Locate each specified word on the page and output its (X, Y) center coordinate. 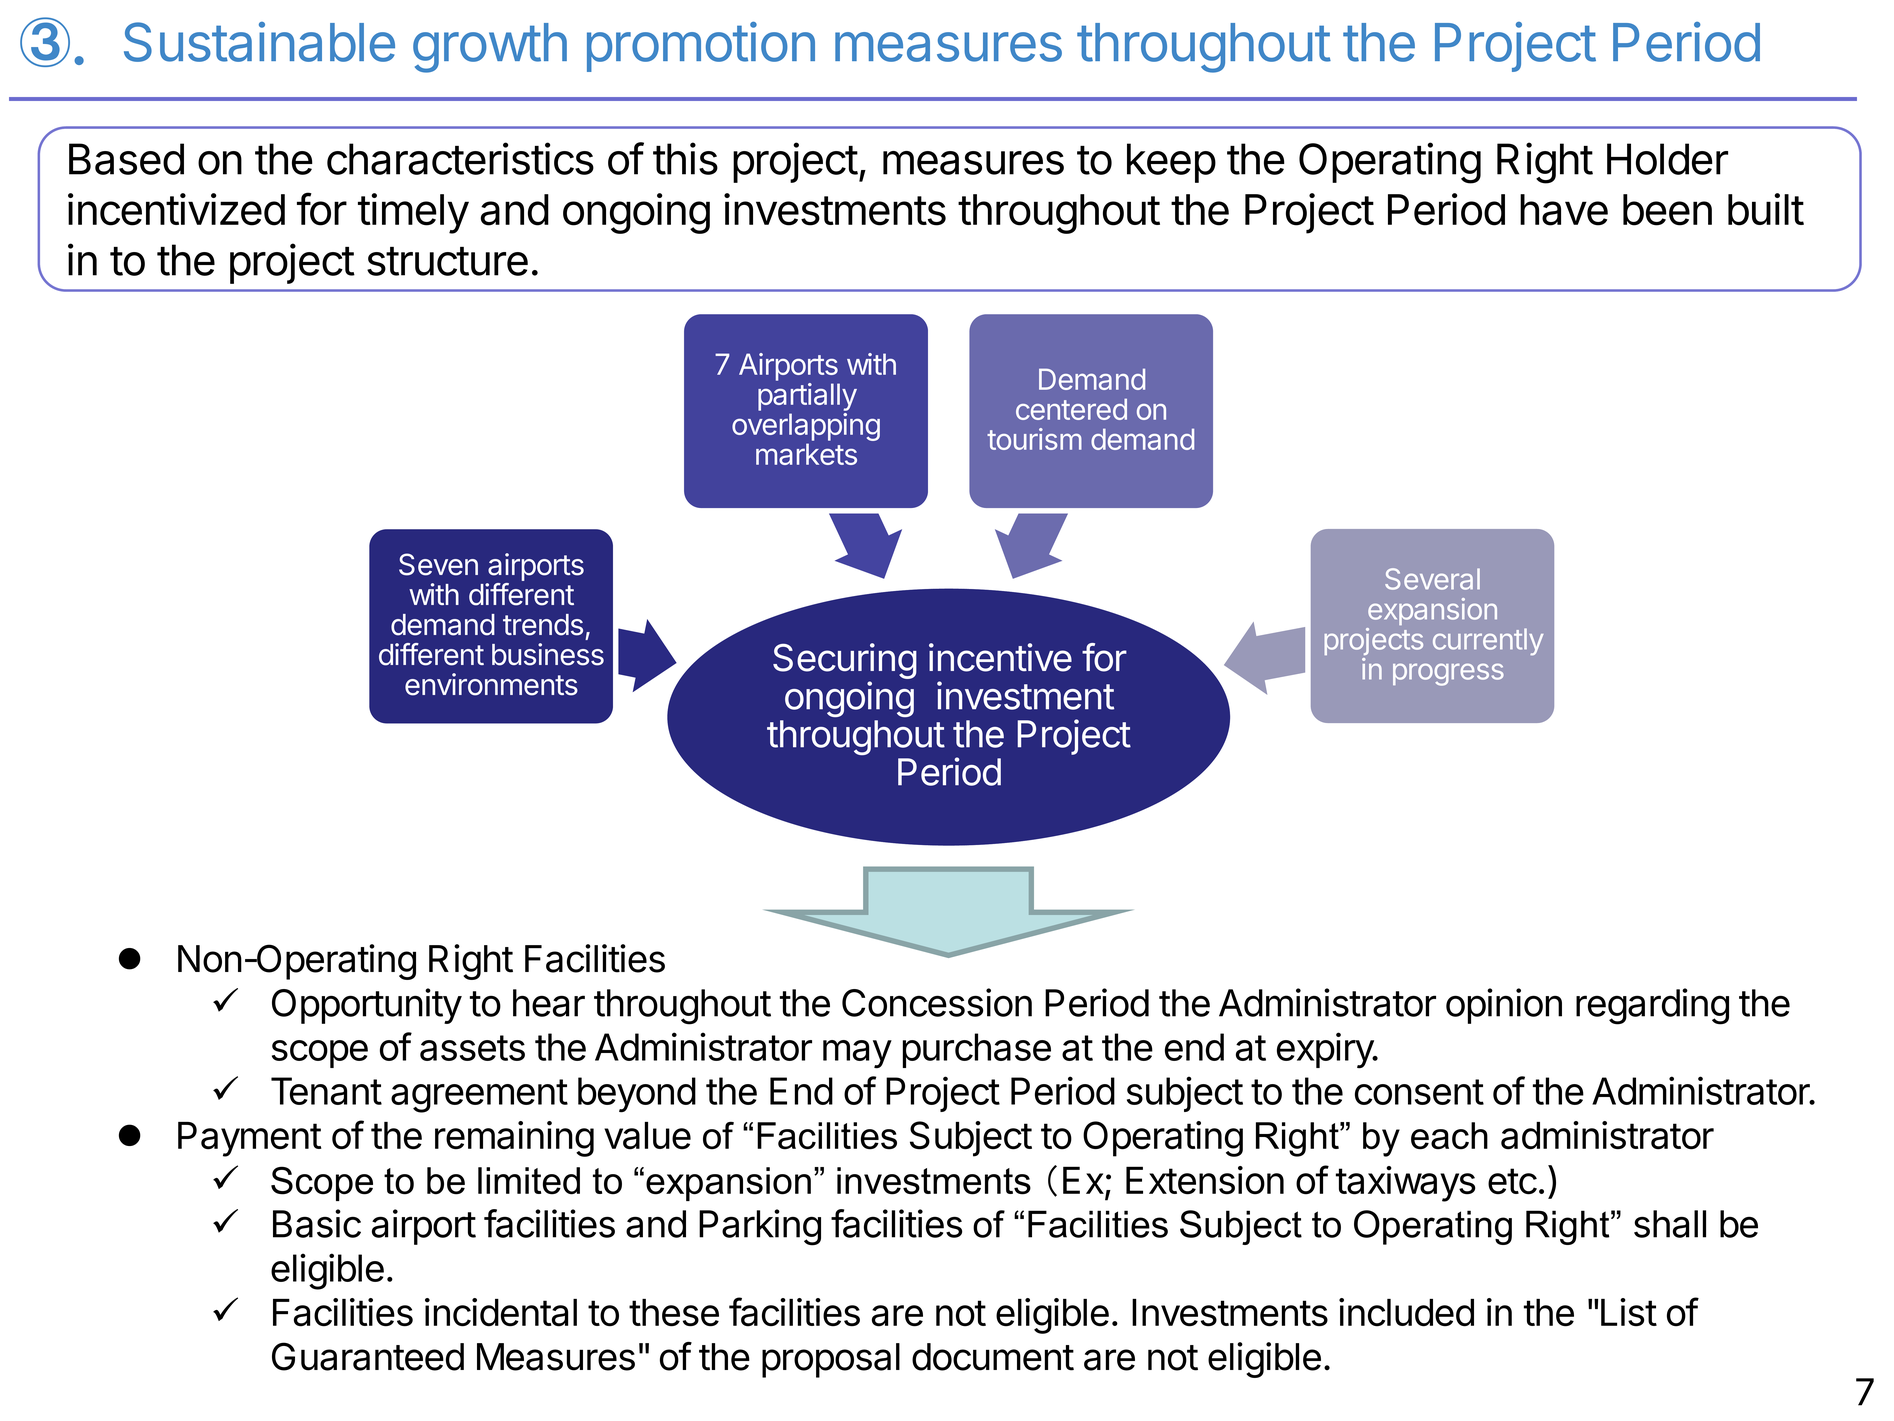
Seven (438, 564)
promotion (701, 47)
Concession (937, 1002)
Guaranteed (368, 1356)
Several (1432, 579)
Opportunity (367, 1006)
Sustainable (259, 42)
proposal (831, 1360)
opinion (1504, 1006)
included (1406, 1312)
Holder (1667, 159)
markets (806, 454)
